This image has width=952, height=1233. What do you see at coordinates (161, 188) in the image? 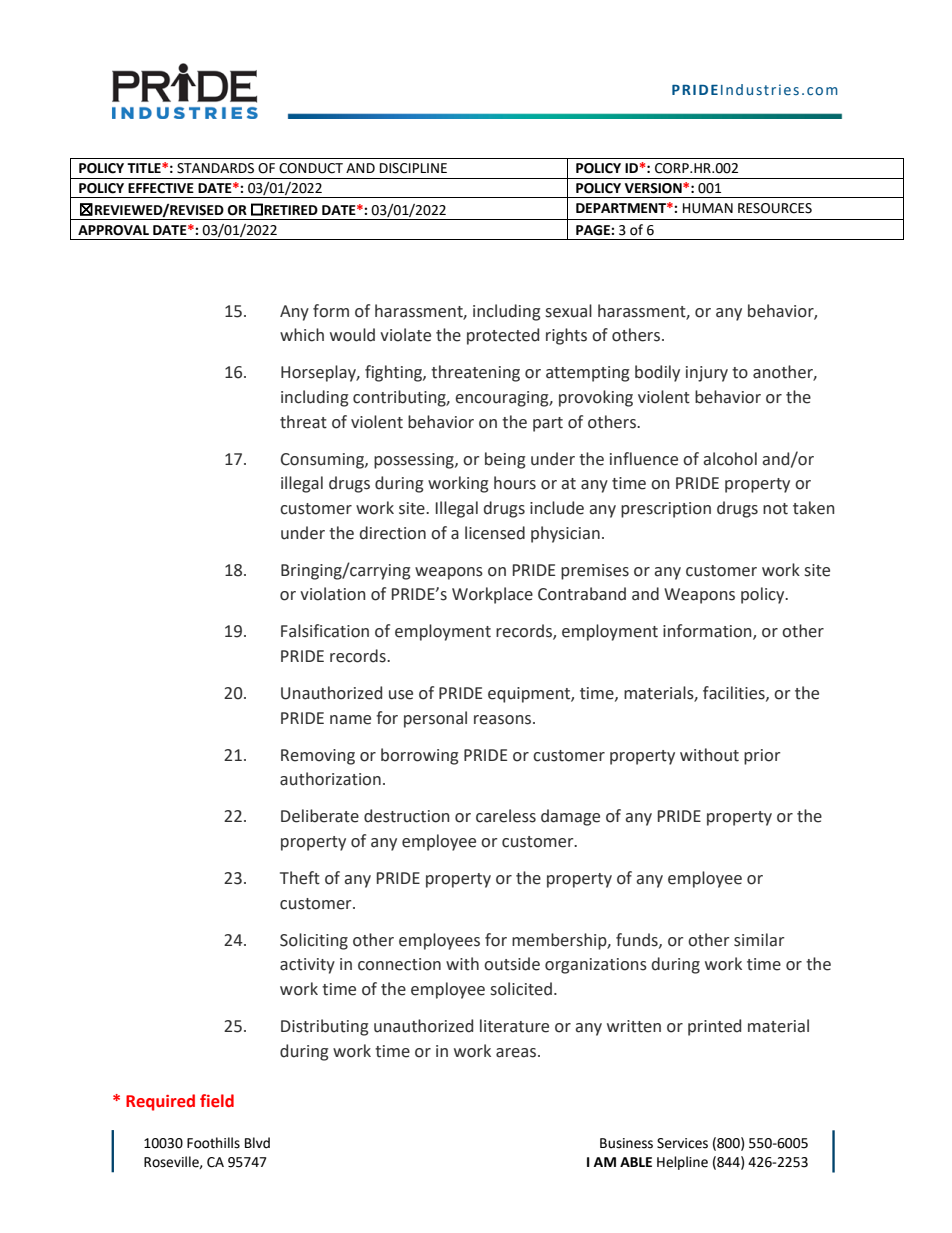
I see `EFFECTIVE` at bounding box center [161, 188].
